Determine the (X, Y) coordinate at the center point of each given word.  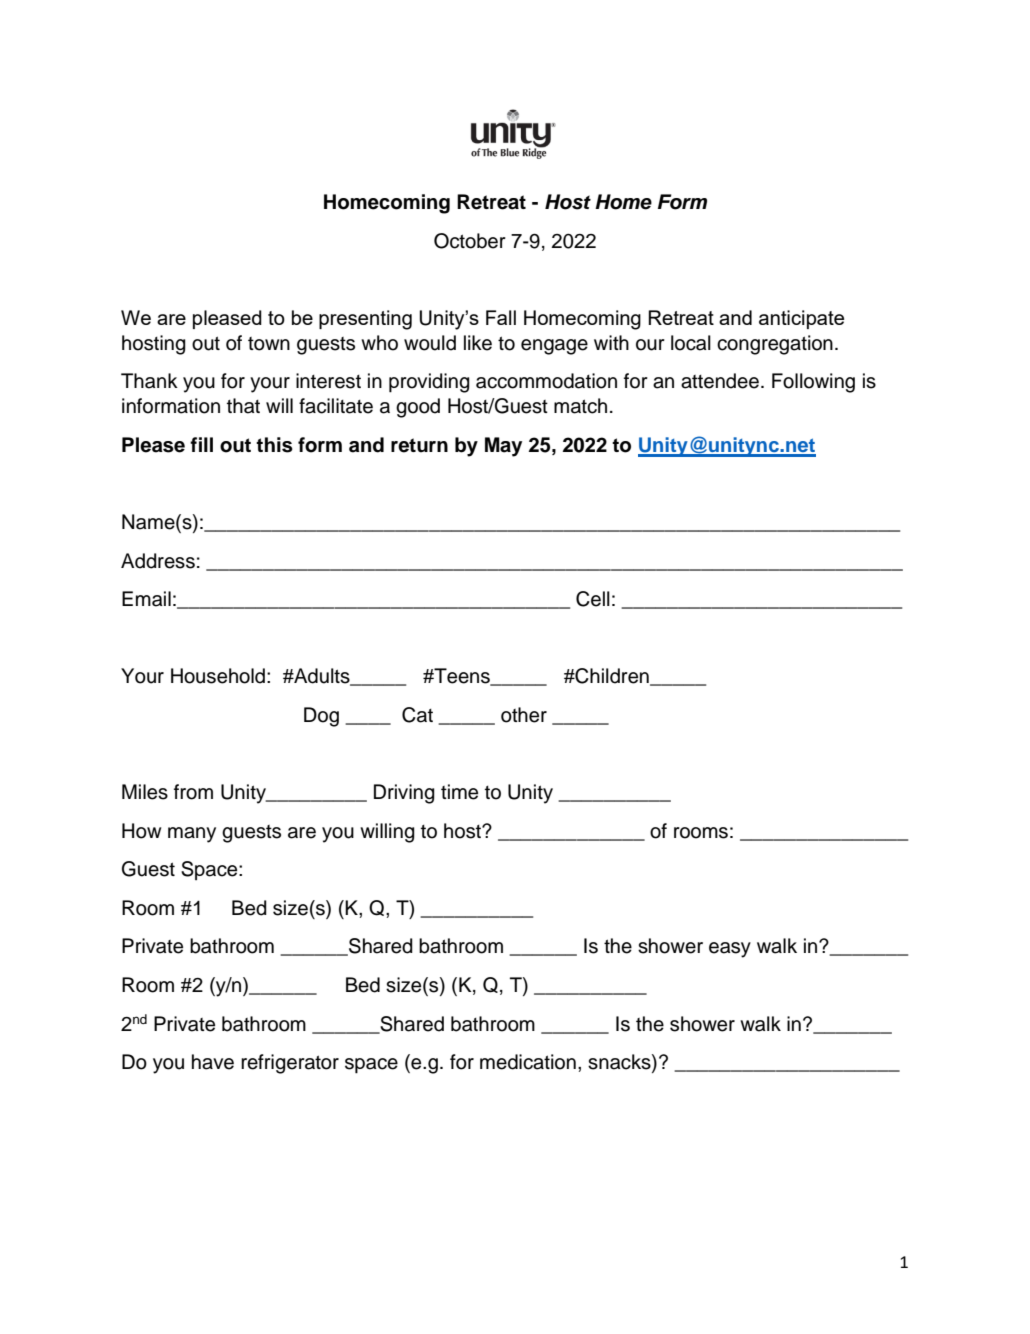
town (269, 344)
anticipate (801, 319)
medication (528, 1062)
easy (730, 950)
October (470, 241)
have (213, 1062)
